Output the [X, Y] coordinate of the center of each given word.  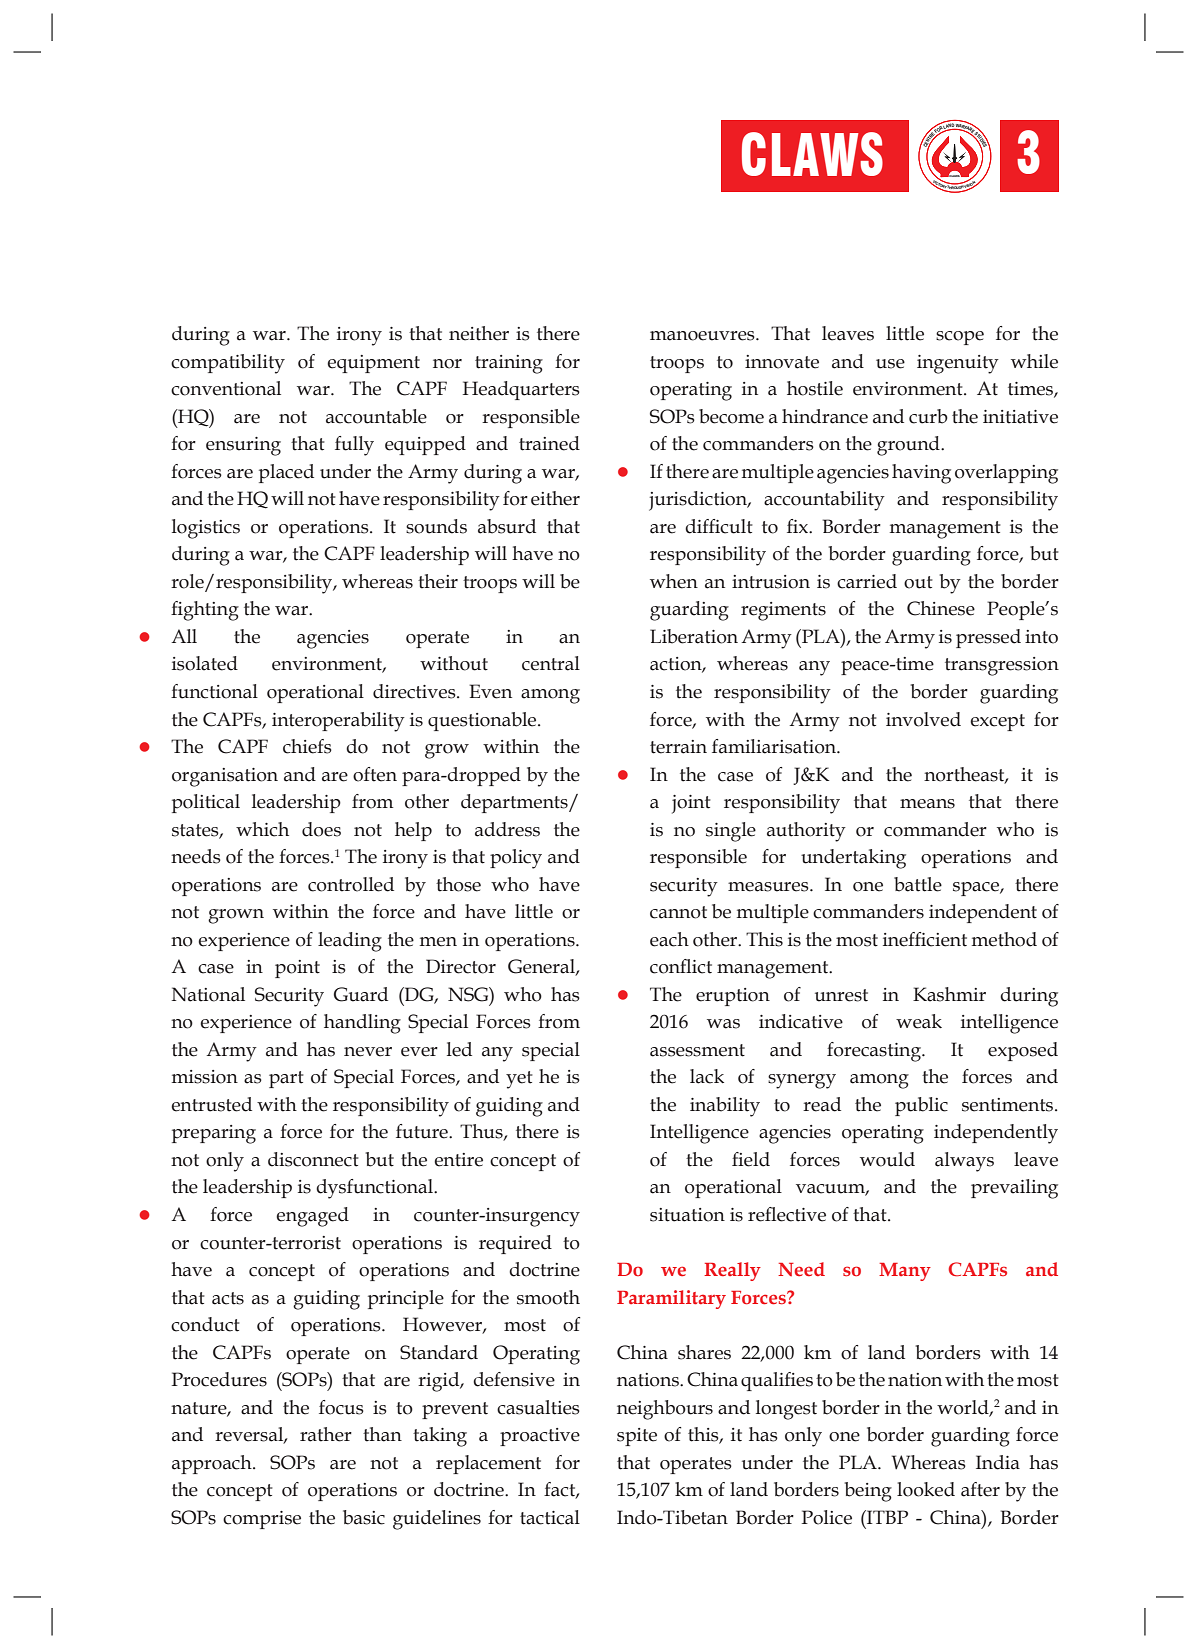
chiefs [307, 746]
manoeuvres [703, 336]
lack [707, 1076]
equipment [373, 364]
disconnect [313, 1159]
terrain [678, 747]
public [921, 1106]
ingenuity [958, 364]
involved [923, 719]
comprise [262, 1520]
